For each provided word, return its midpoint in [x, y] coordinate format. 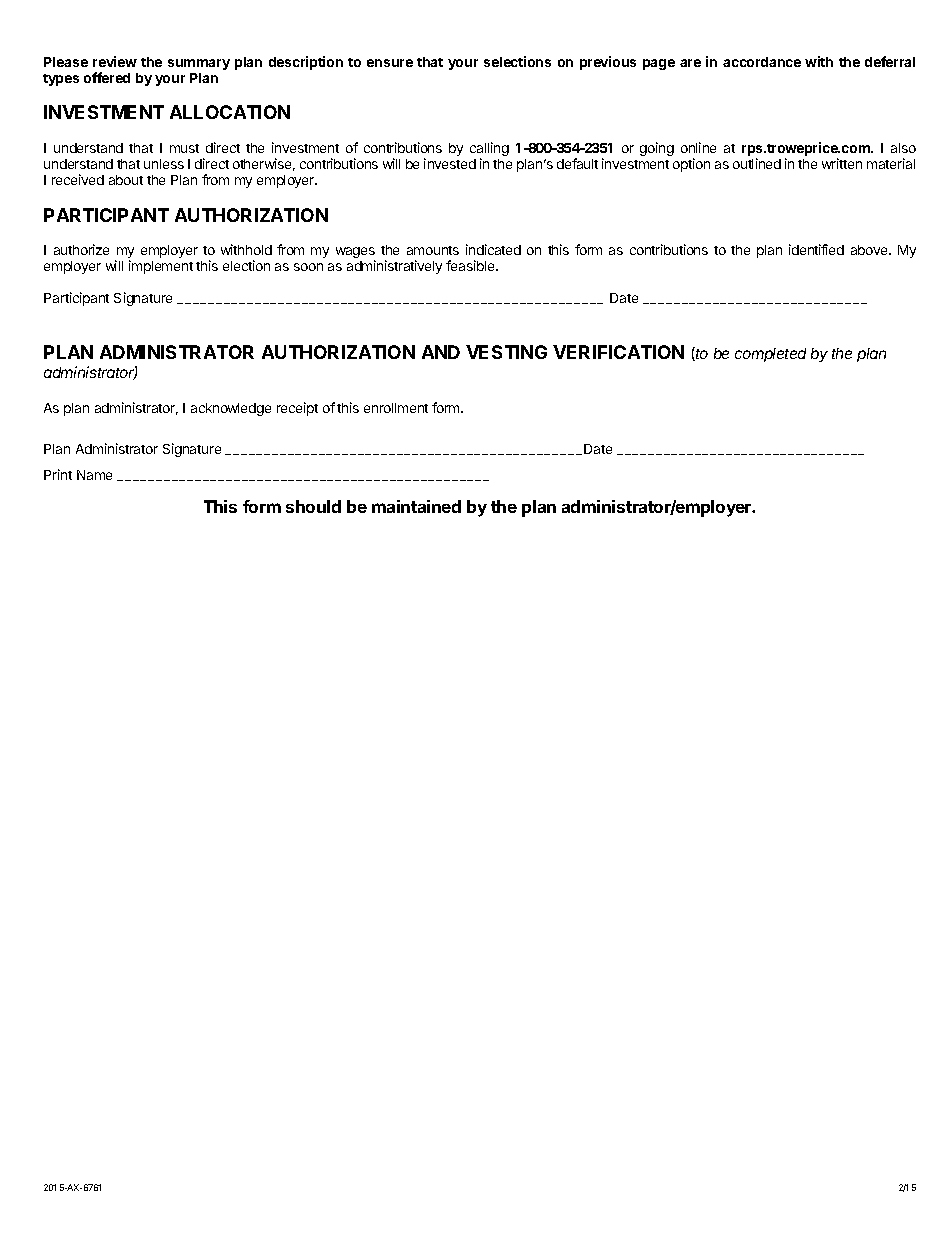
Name [94, 475]
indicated [493, 249]
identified [816, 249]
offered [107, 77]
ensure [390, 63]
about [126, 180]
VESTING [506, 352]
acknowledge [231, 409]
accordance [762, 62]
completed [770, 355]
